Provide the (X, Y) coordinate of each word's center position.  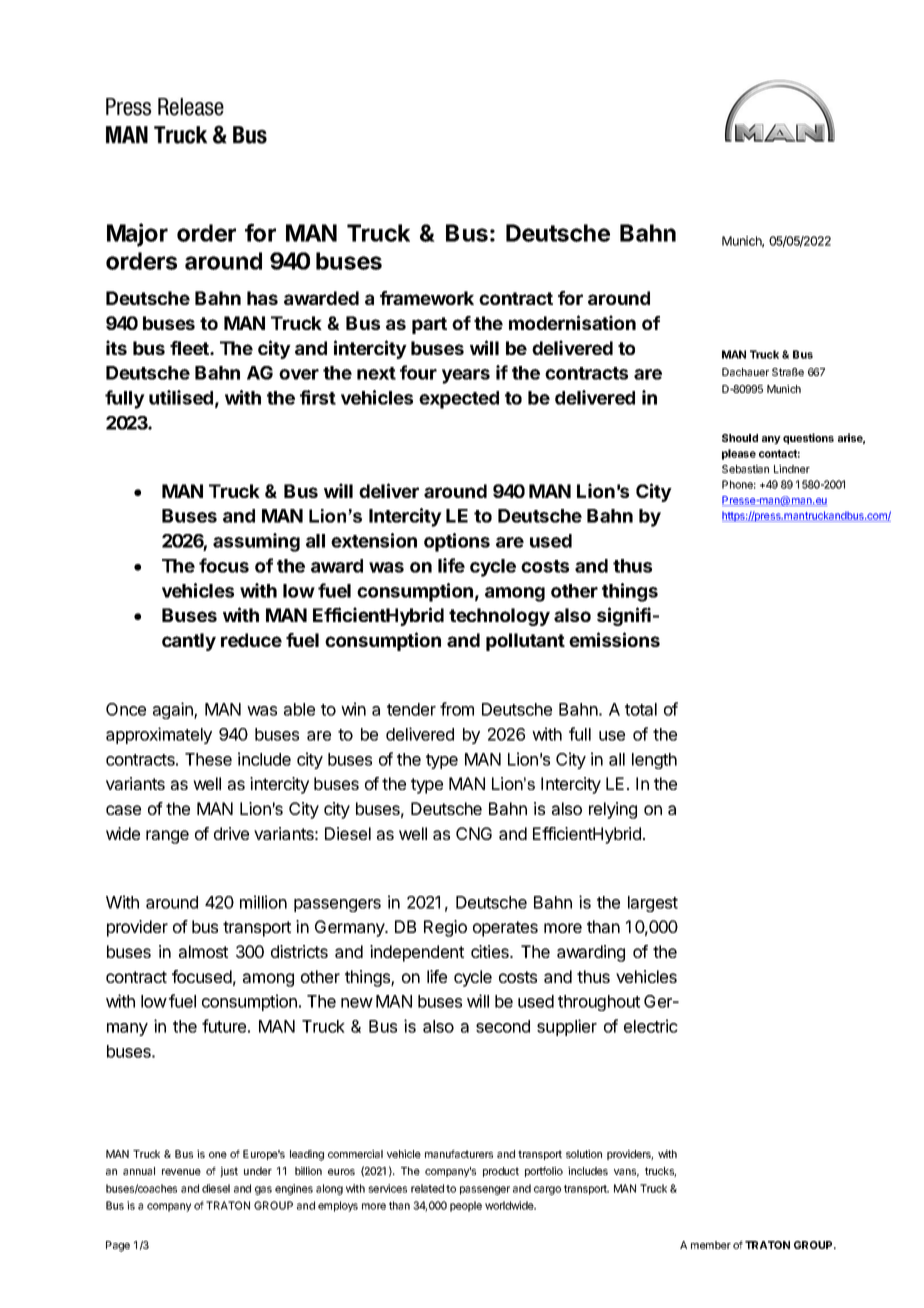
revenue (181, 1172)
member (711, 1245)
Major (137, 235)
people (466, 1206)
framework (427, 298)
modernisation (572, 322)
